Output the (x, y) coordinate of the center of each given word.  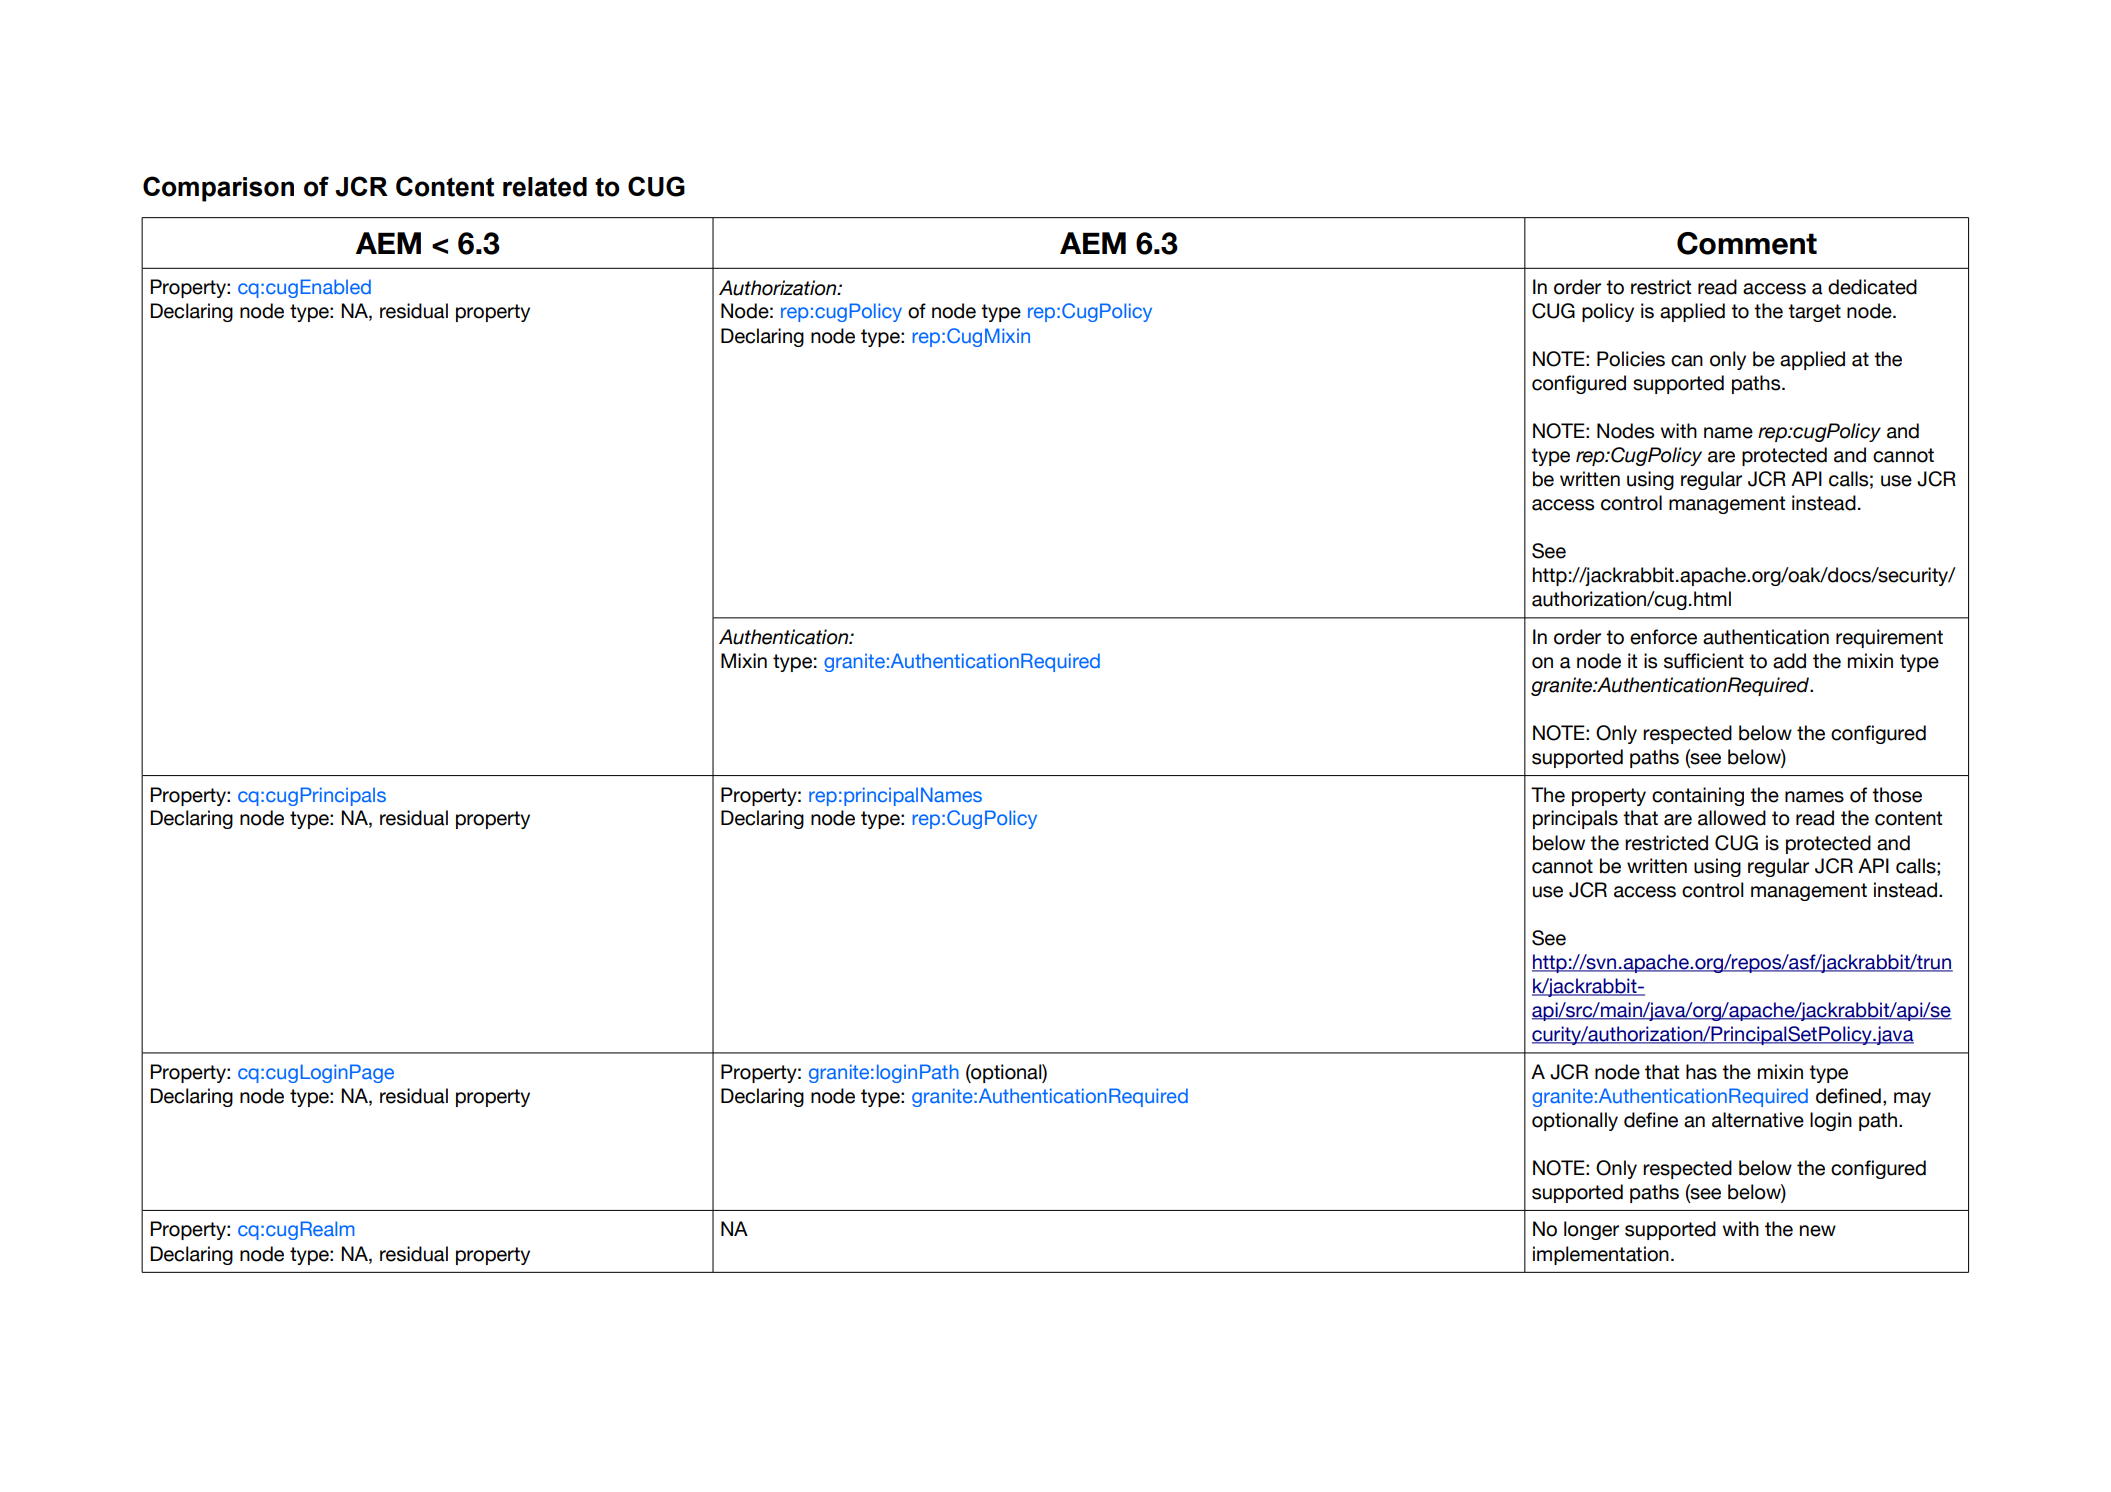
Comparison (218, 189)
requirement (1889, 638)
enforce (1663, 637)
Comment (1747, 243)
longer (1591, 1230)
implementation (1601, 1255)
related (545, 187)
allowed (1732, 818)
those (1897, 795)
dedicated (1872, 287)
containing (1698, 796)
